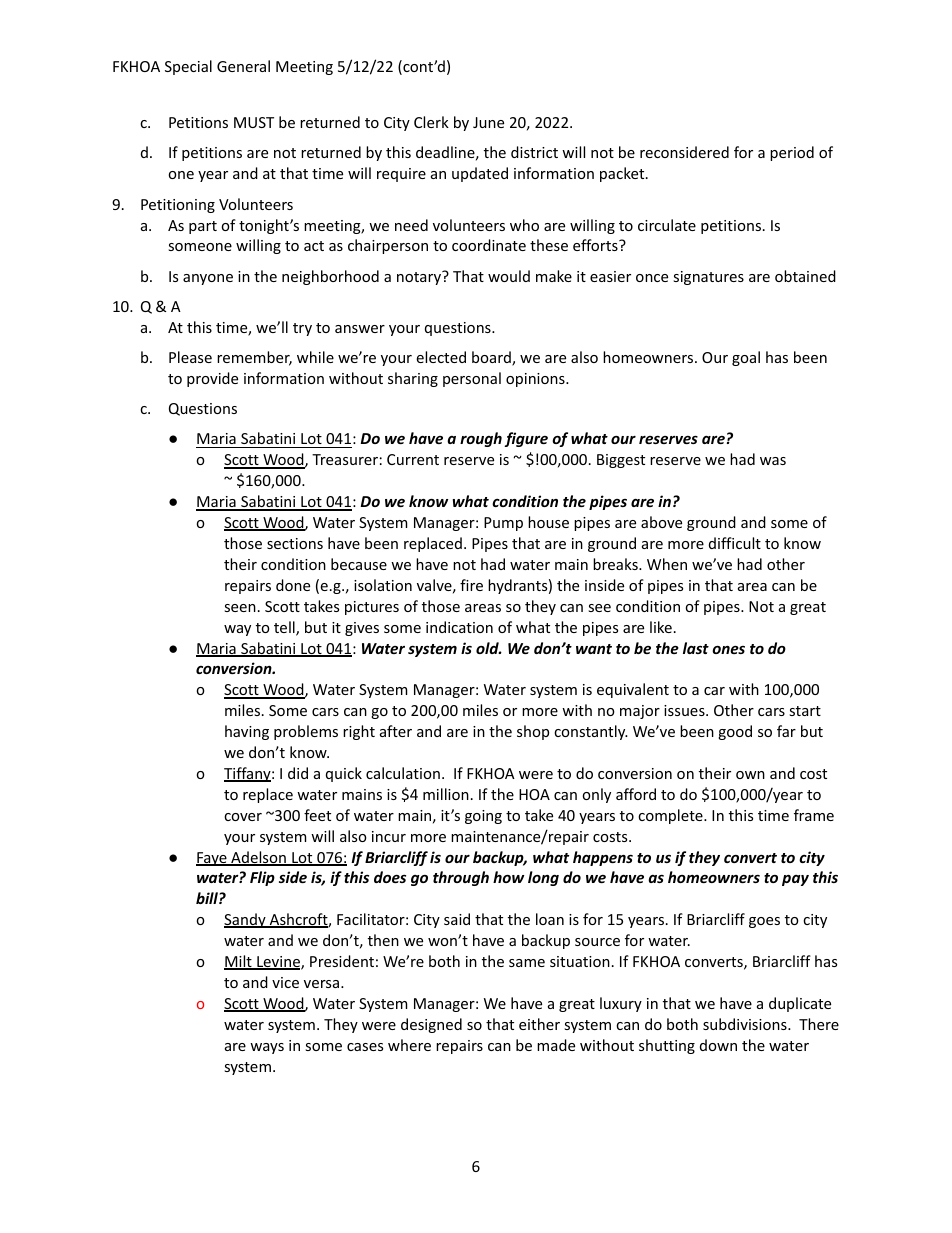 Image resolution: width=952 pixels, height=1233 pixels. What do you see at coordinates (708, 278) in the document?
I see `signatures` at bounding box center [708, 278].
